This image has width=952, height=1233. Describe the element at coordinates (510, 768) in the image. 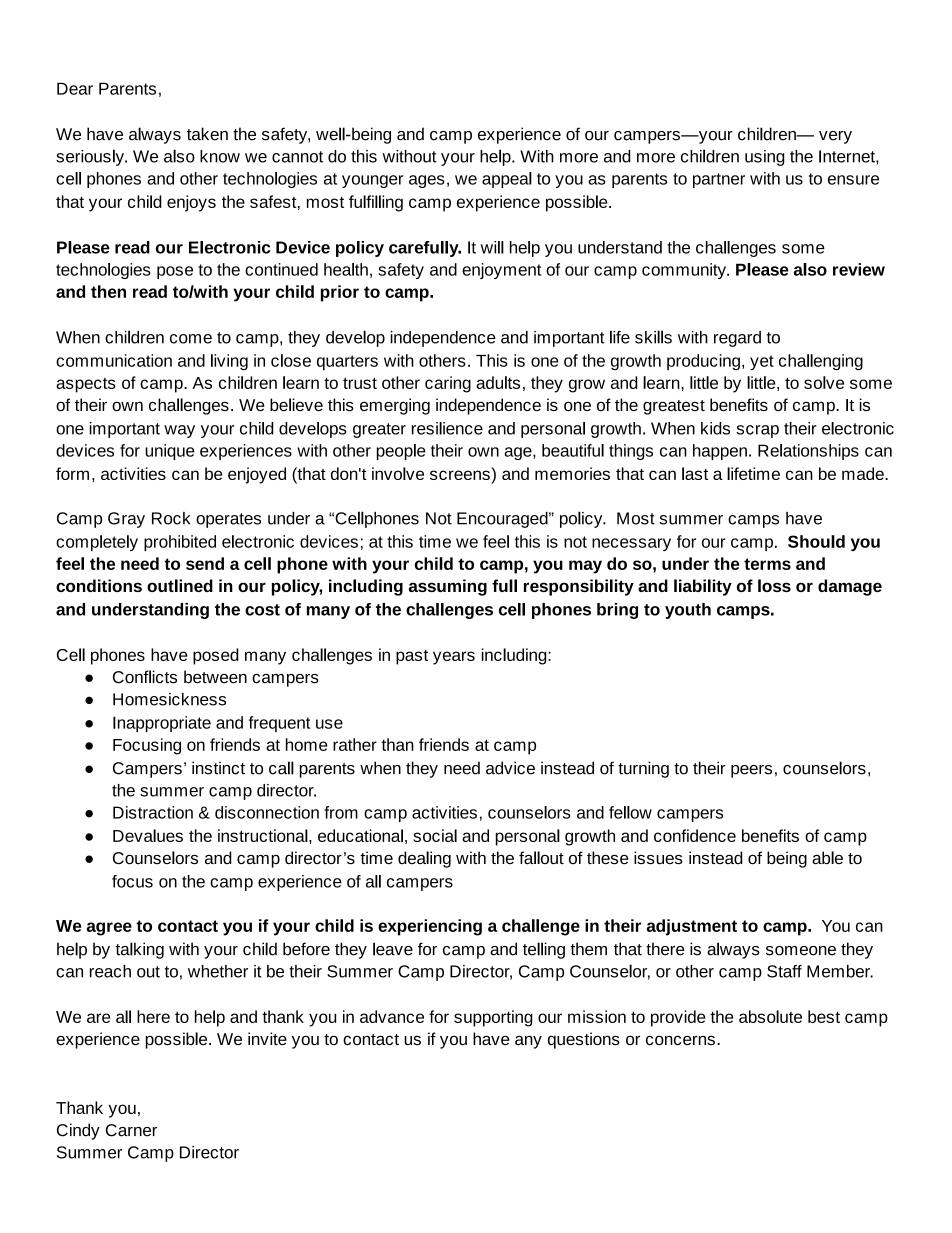

I see `advice` at that location.
